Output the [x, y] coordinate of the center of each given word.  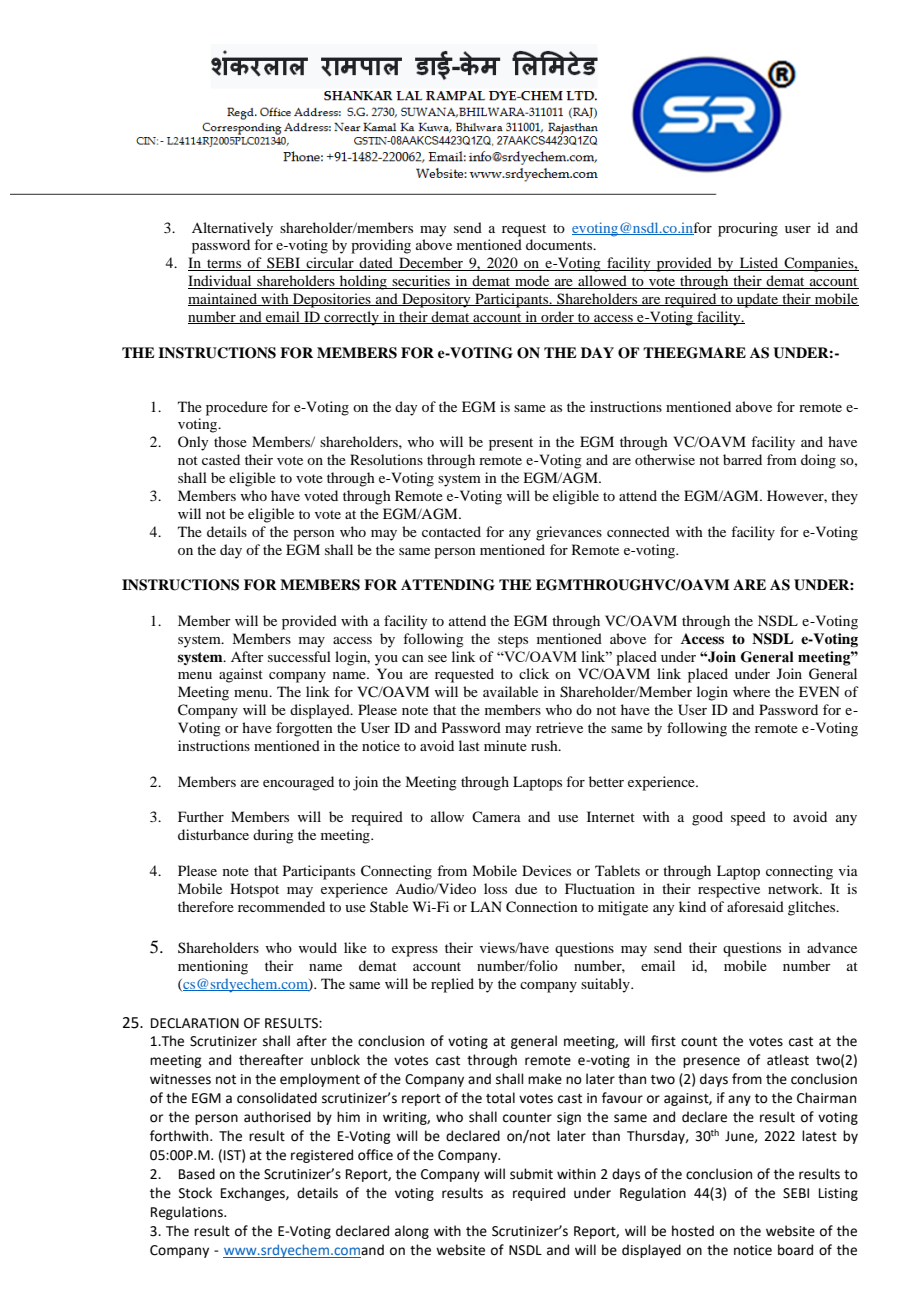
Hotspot [254, 890]
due [526, 888]
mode [532, 282]
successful [299, 656]
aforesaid [755, 906]
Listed [758, 264]
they [844, 497]
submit [531, 1174]
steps [513, 641]
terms [224, 265]
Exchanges [254, 1194]
